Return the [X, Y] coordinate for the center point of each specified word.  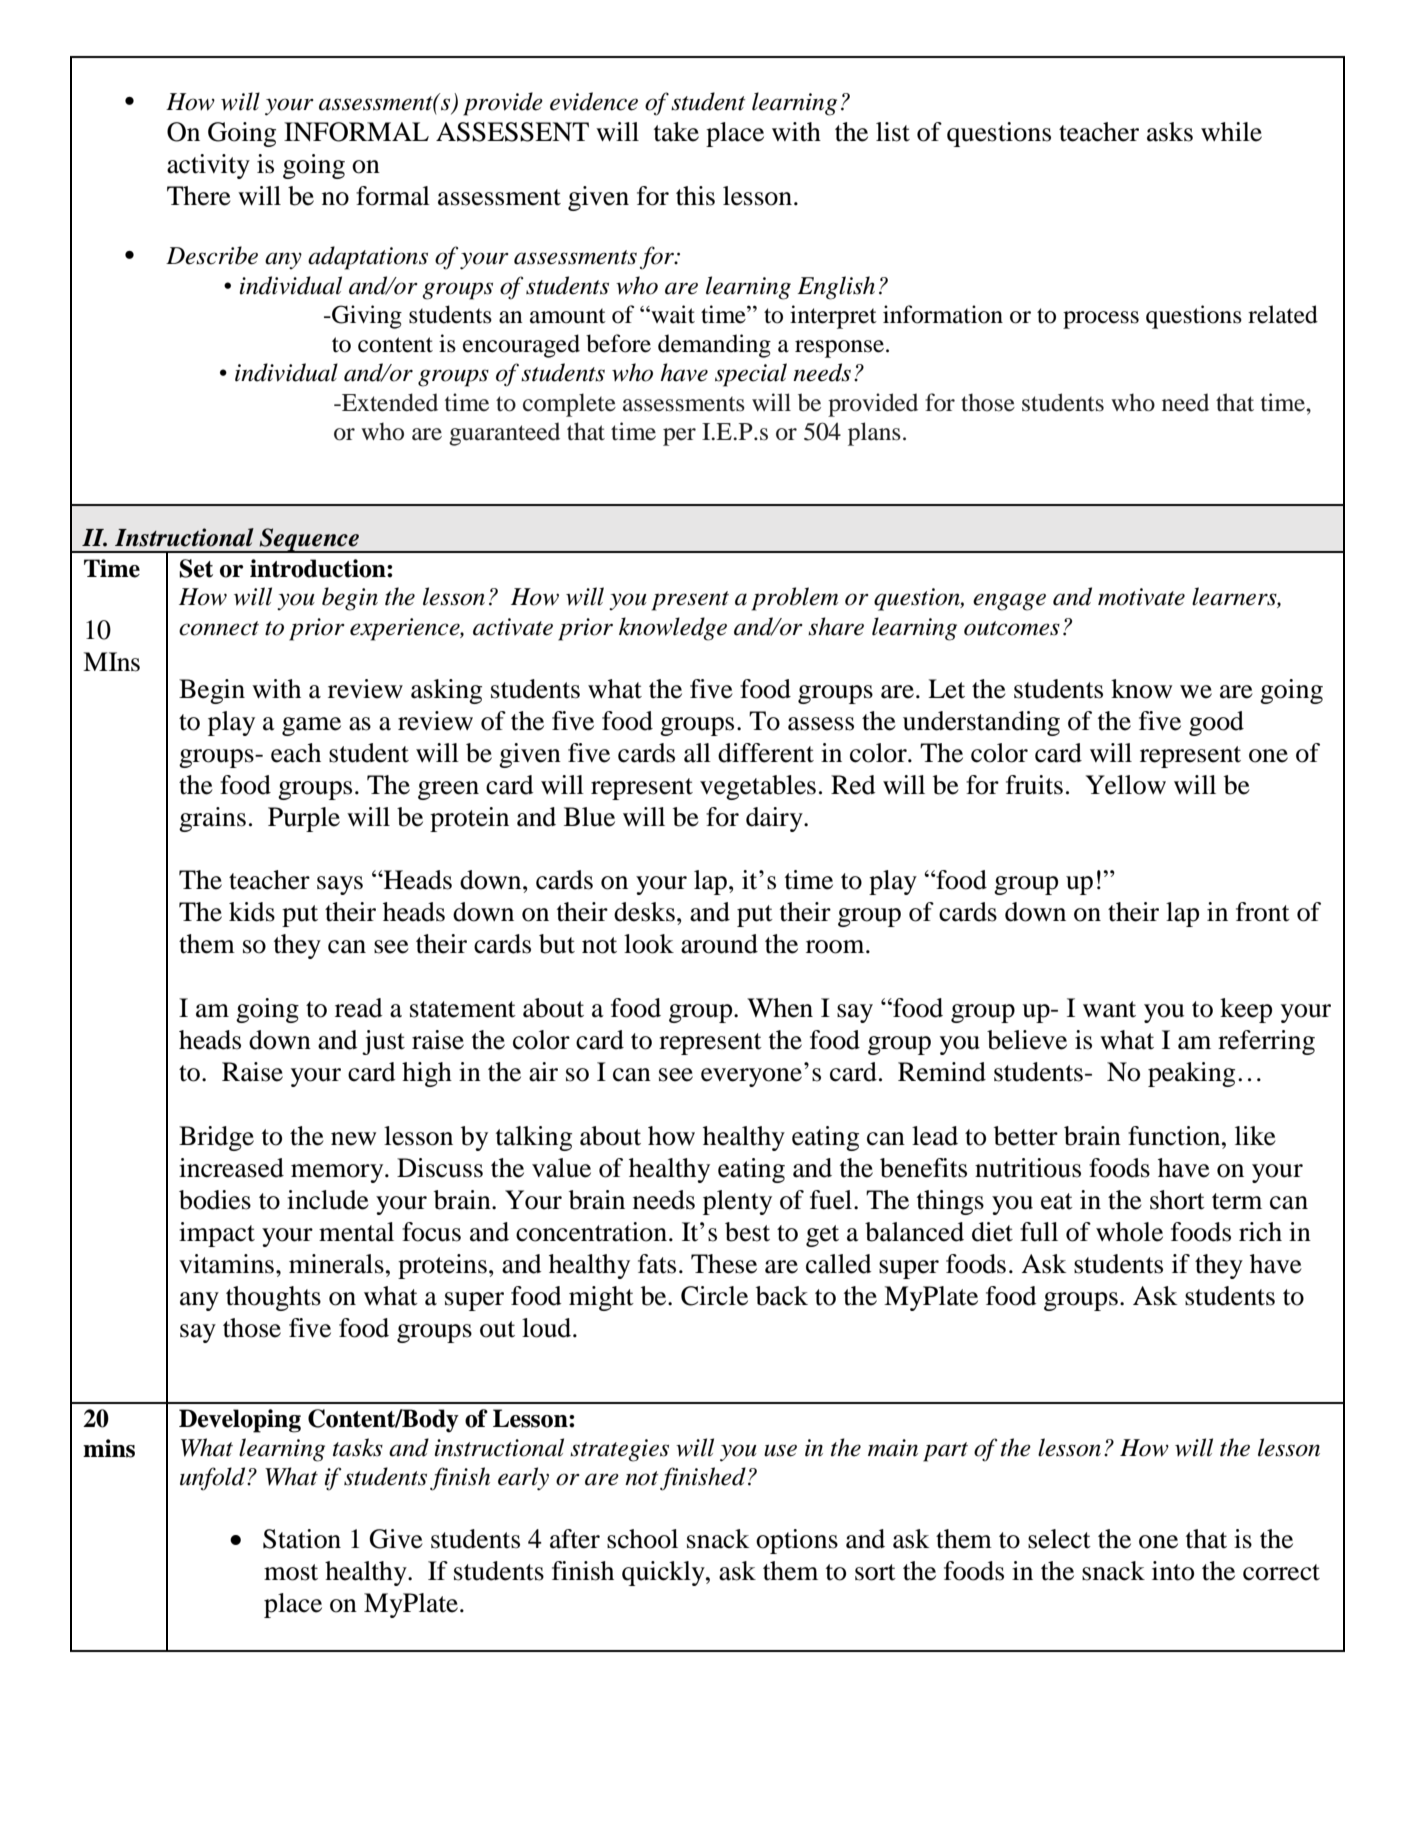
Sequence [309, 540]
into [1173, 1571]
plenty [737, 1202]
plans [874, 434]
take [676, 132]
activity [208, 166]
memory [338, 1173]
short [1177, 1200]
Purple [304, 819]
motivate [1141, 597]
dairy [775, 819]
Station [302, 1539]
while [1231, 132]
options [797, 1541]
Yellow [1126, 785]
